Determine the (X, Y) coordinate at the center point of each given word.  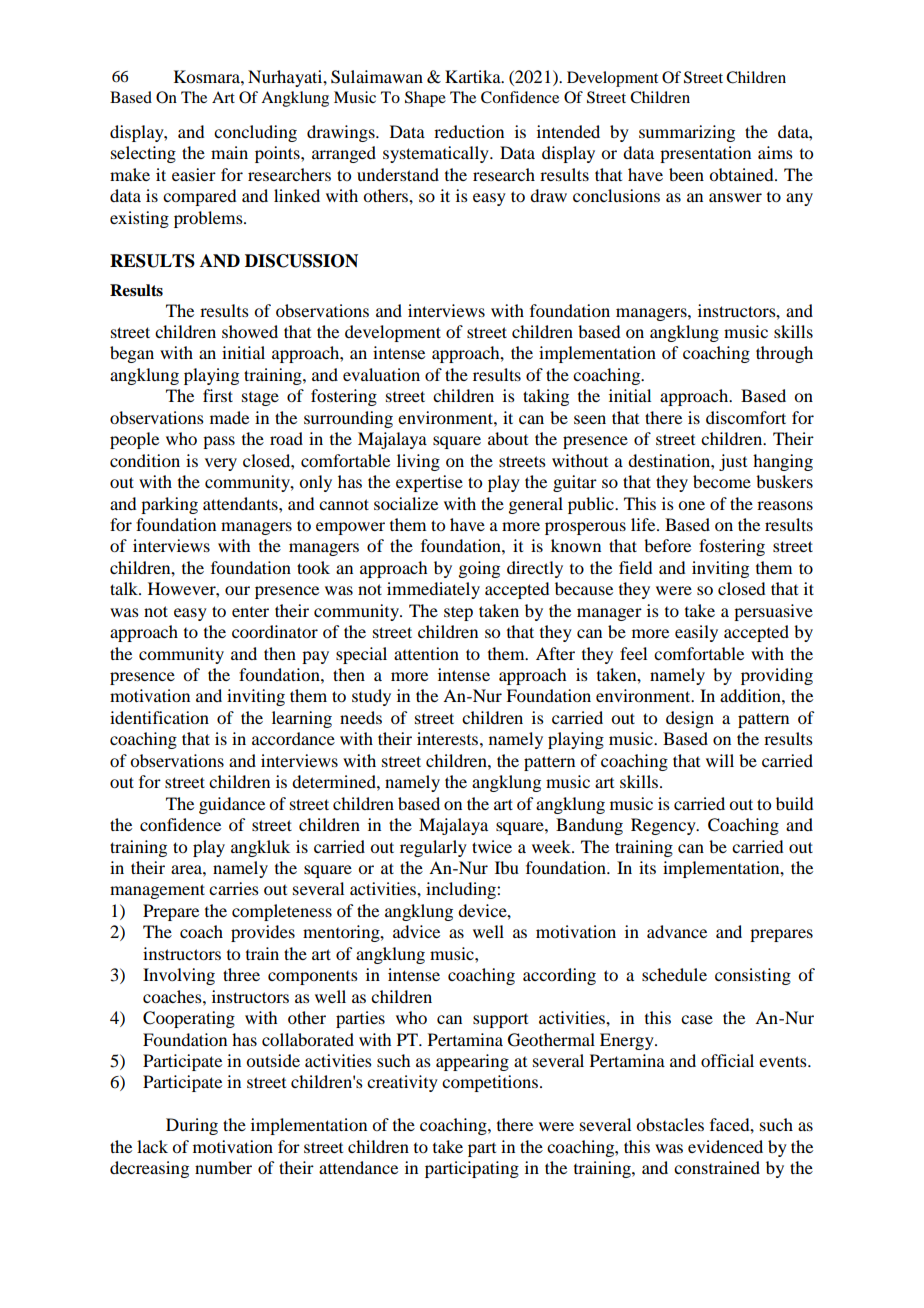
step (458, 613)
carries (234, 888)
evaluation (381, 374)
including (462, 890)
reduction (469, 131)
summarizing (687, 133)
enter (250, 612)
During (192, 1126)
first (218, 395)
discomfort (746, 417)
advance (677, 931)
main (229, 152)
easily (696, 633)
